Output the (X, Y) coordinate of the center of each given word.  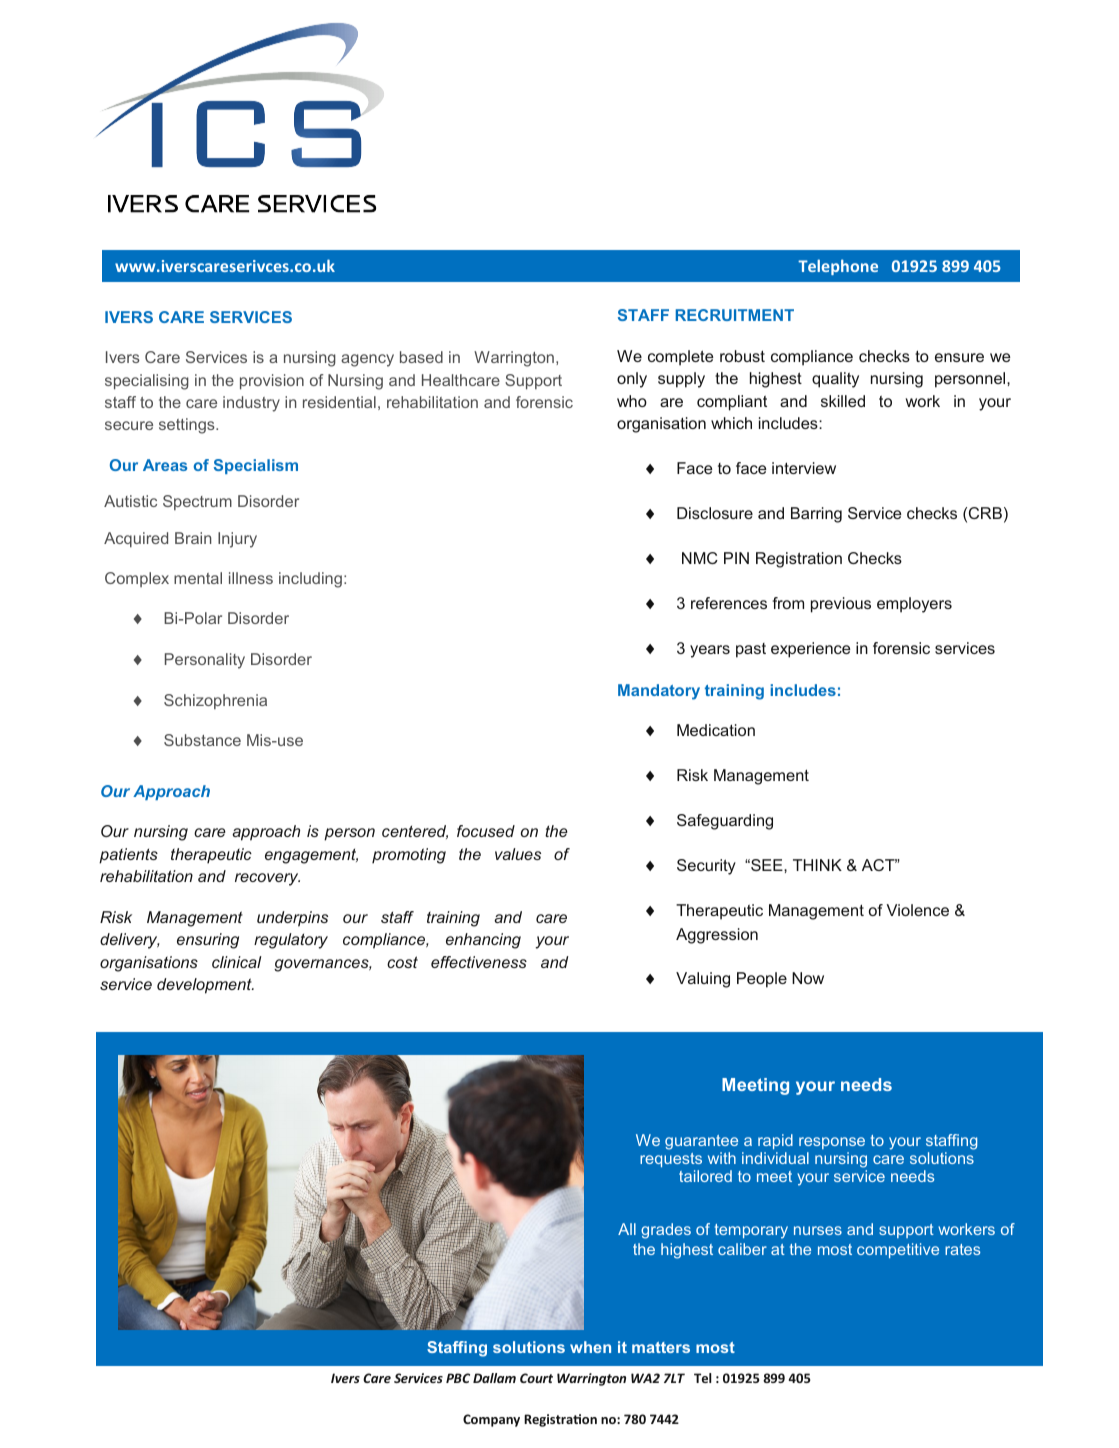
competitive (898, 1250)
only (632, 380)
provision (272, 382)
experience (810, 650)
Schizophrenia (215, 701)
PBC (458, 1378)
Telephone (838, 267)
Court (536, 1378)
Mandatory (659, 692)
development (205, 986)
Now (808, 978)
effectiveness (479, 962)
